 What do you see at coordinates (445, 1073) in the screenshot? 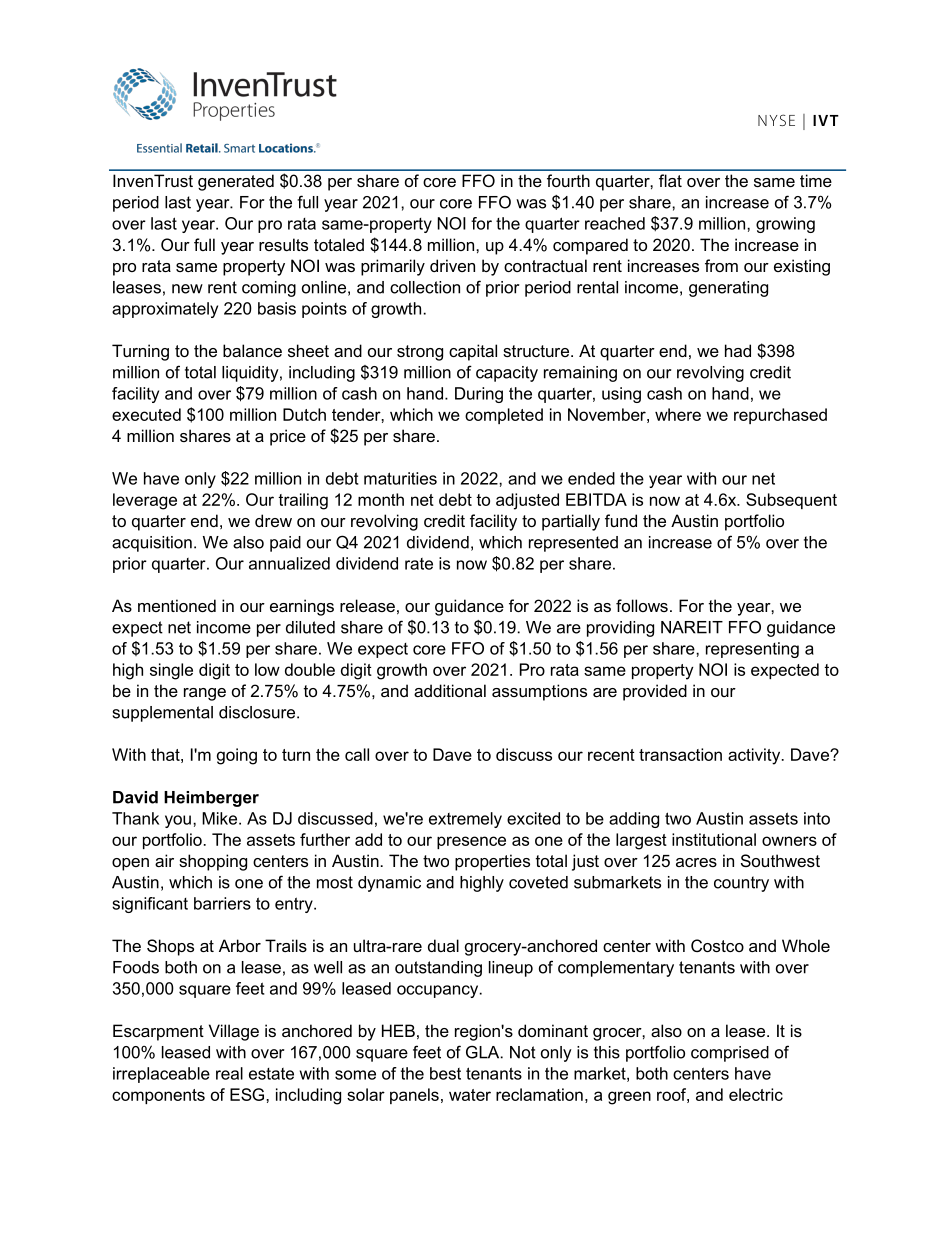
I see `best` at bounding box center [445, 1073].
